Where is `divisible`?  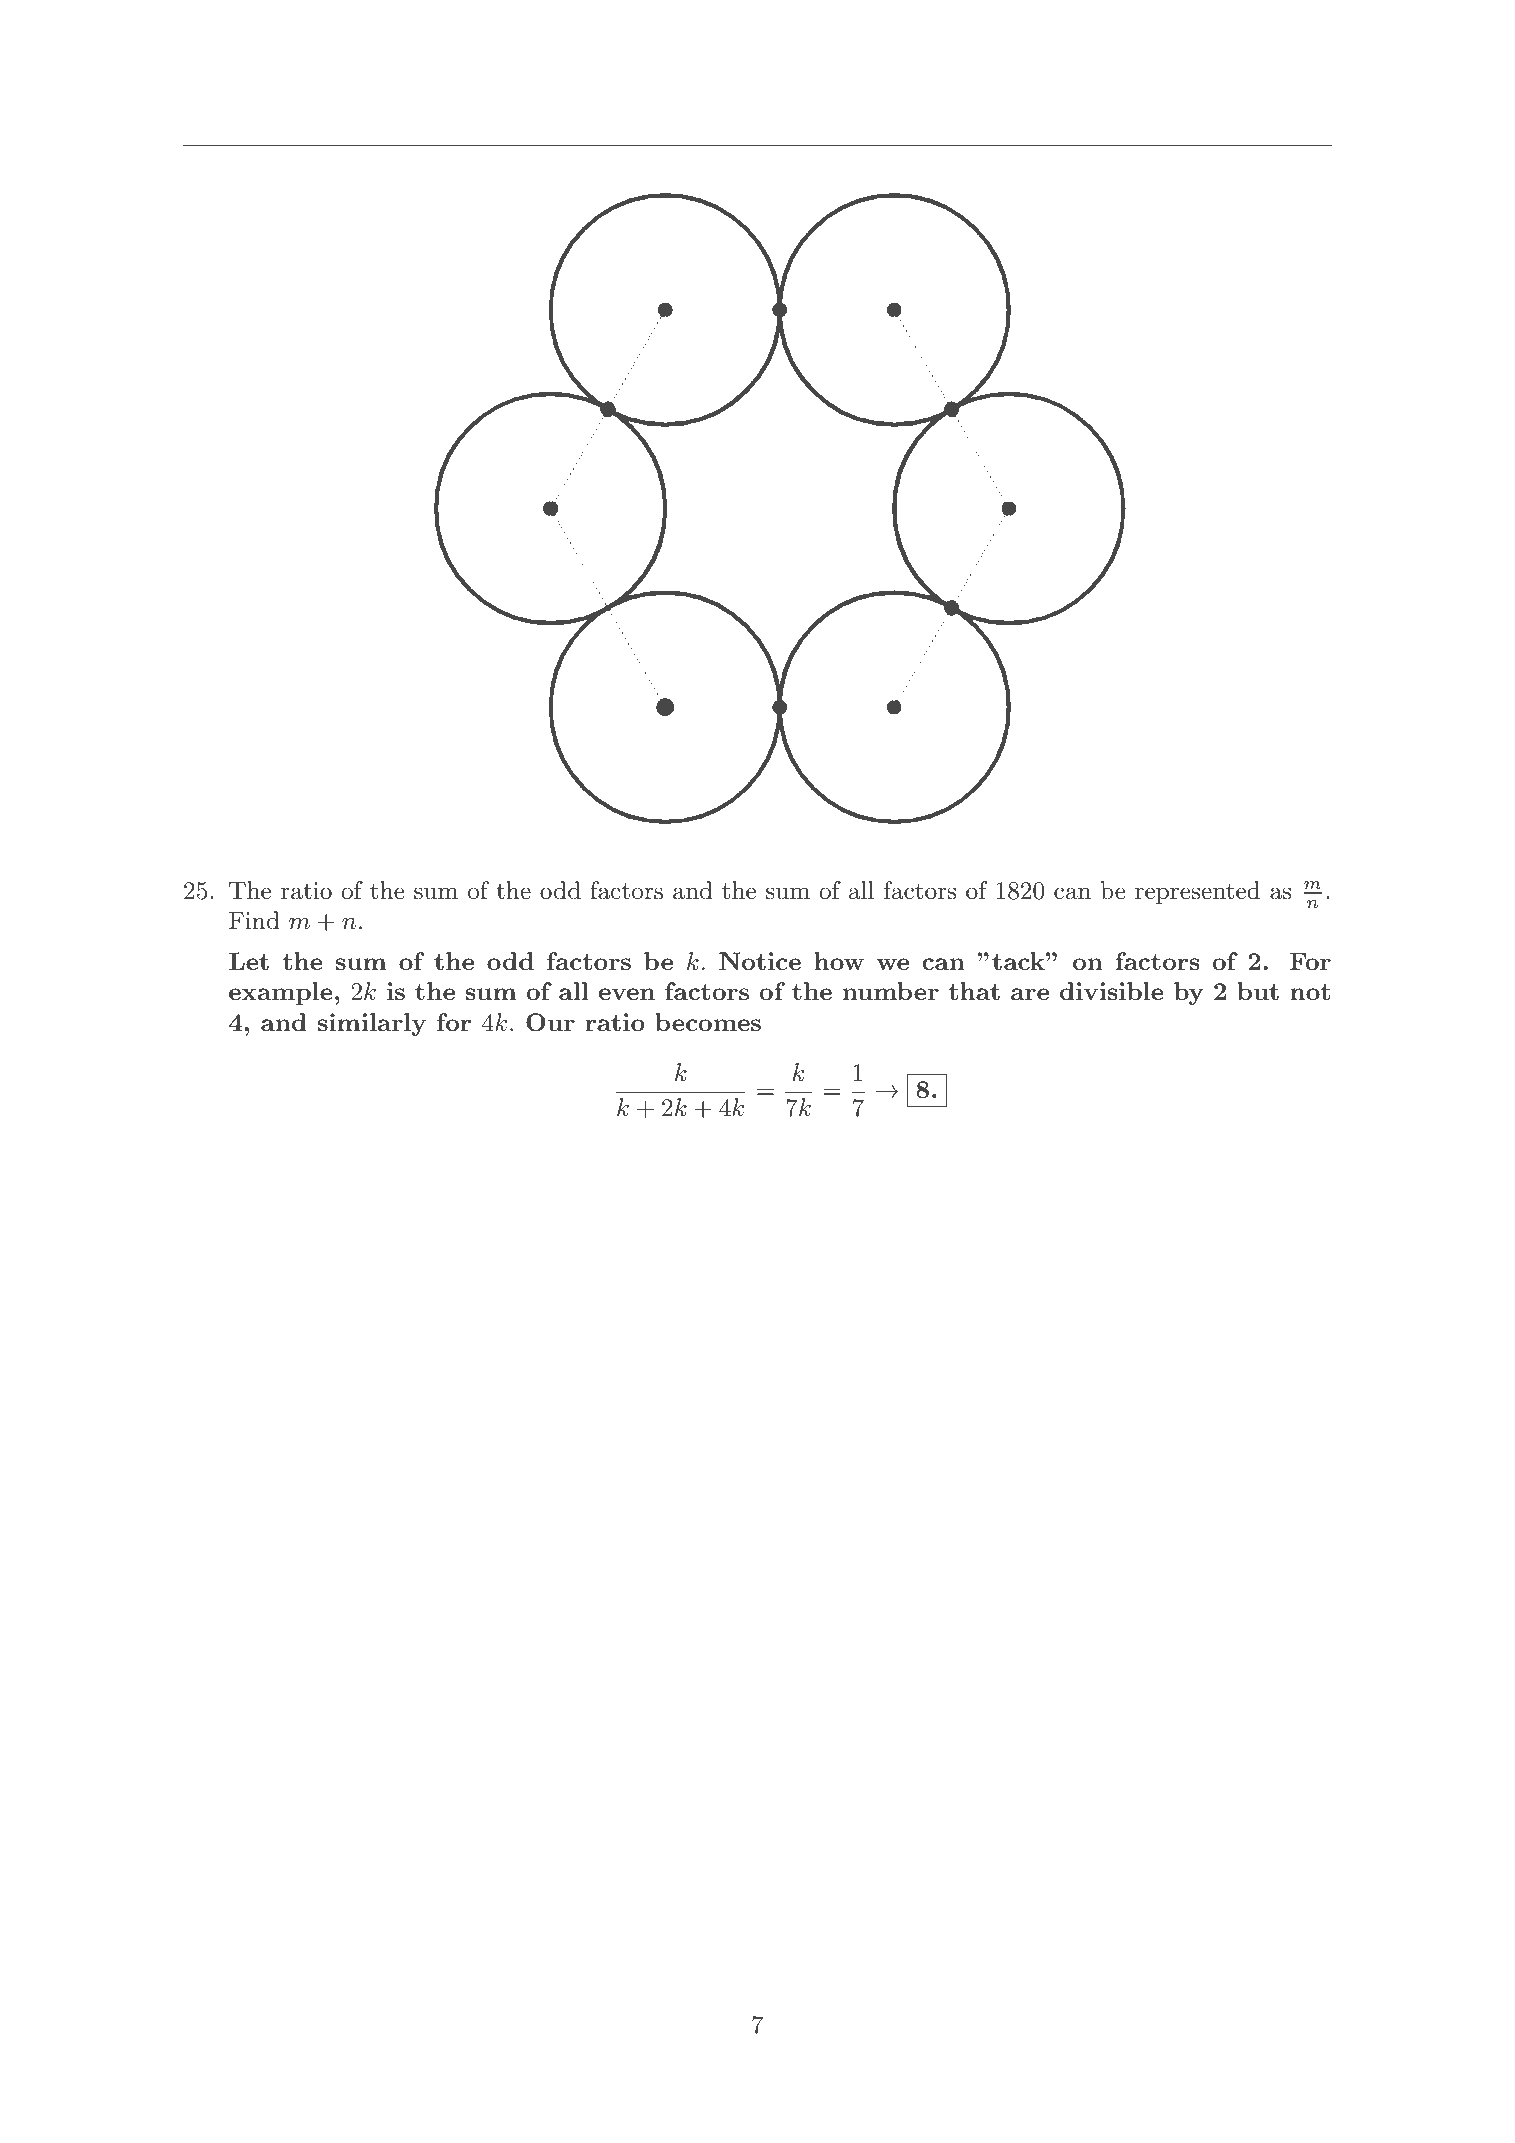
divisible is located at coordinates (1112, 991).
